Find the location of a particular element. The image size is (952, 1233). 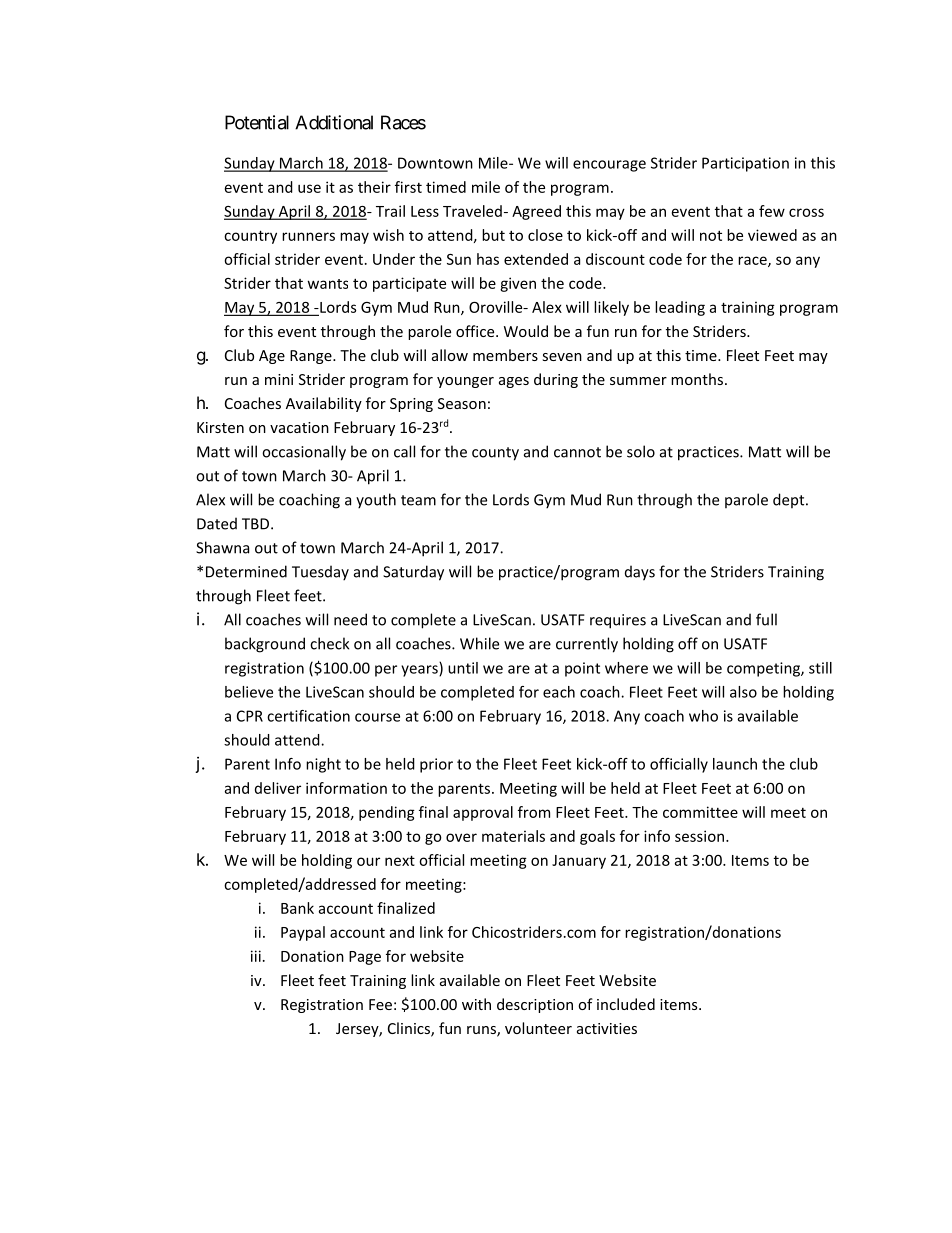

Potential is located at coordinates (257, 122).
